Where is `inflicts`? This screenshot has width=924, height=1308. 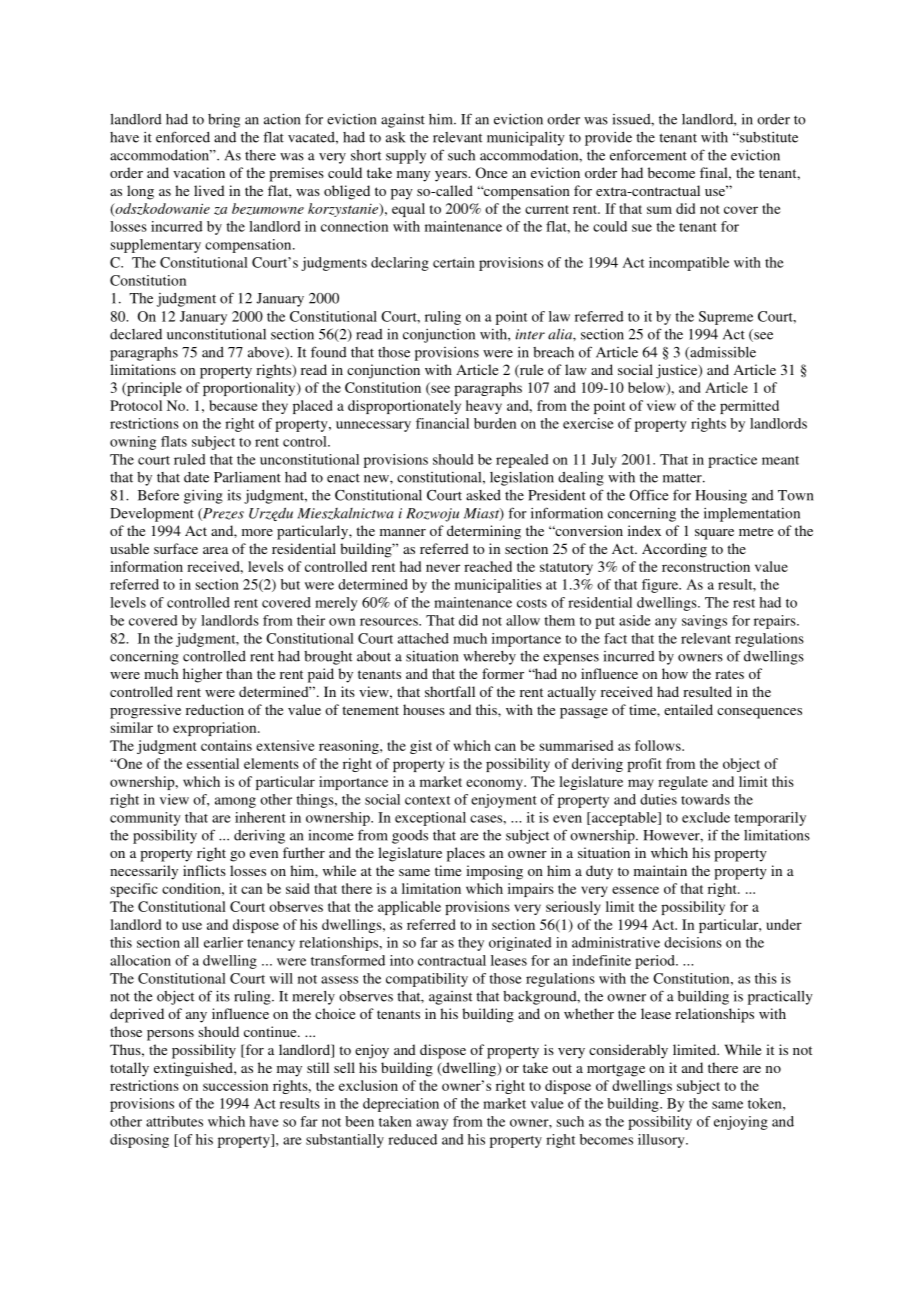
inflicts is located at coordinates (204, 870).
